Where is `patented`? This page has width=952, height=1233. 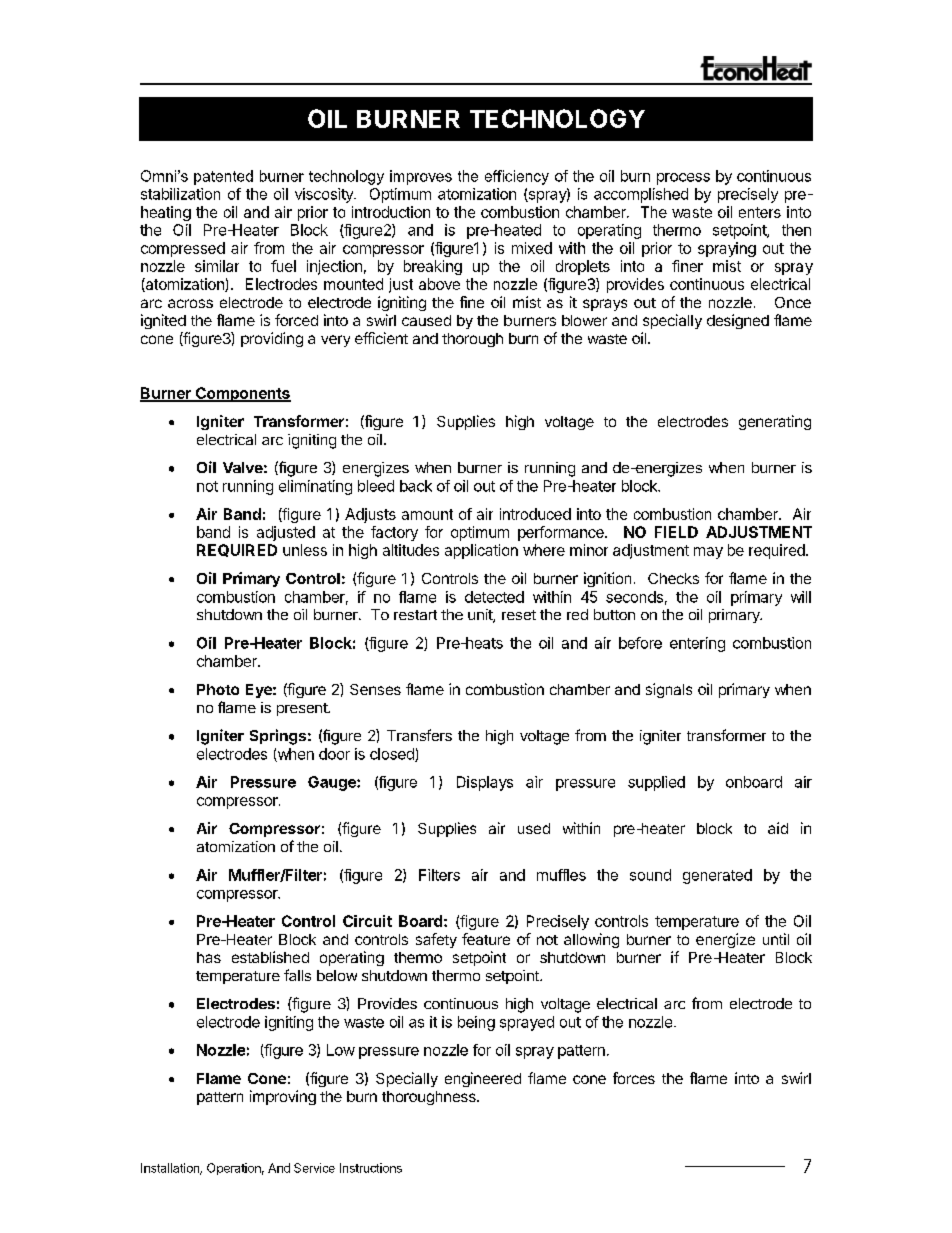
patented is located at coordinates (223, 177).
